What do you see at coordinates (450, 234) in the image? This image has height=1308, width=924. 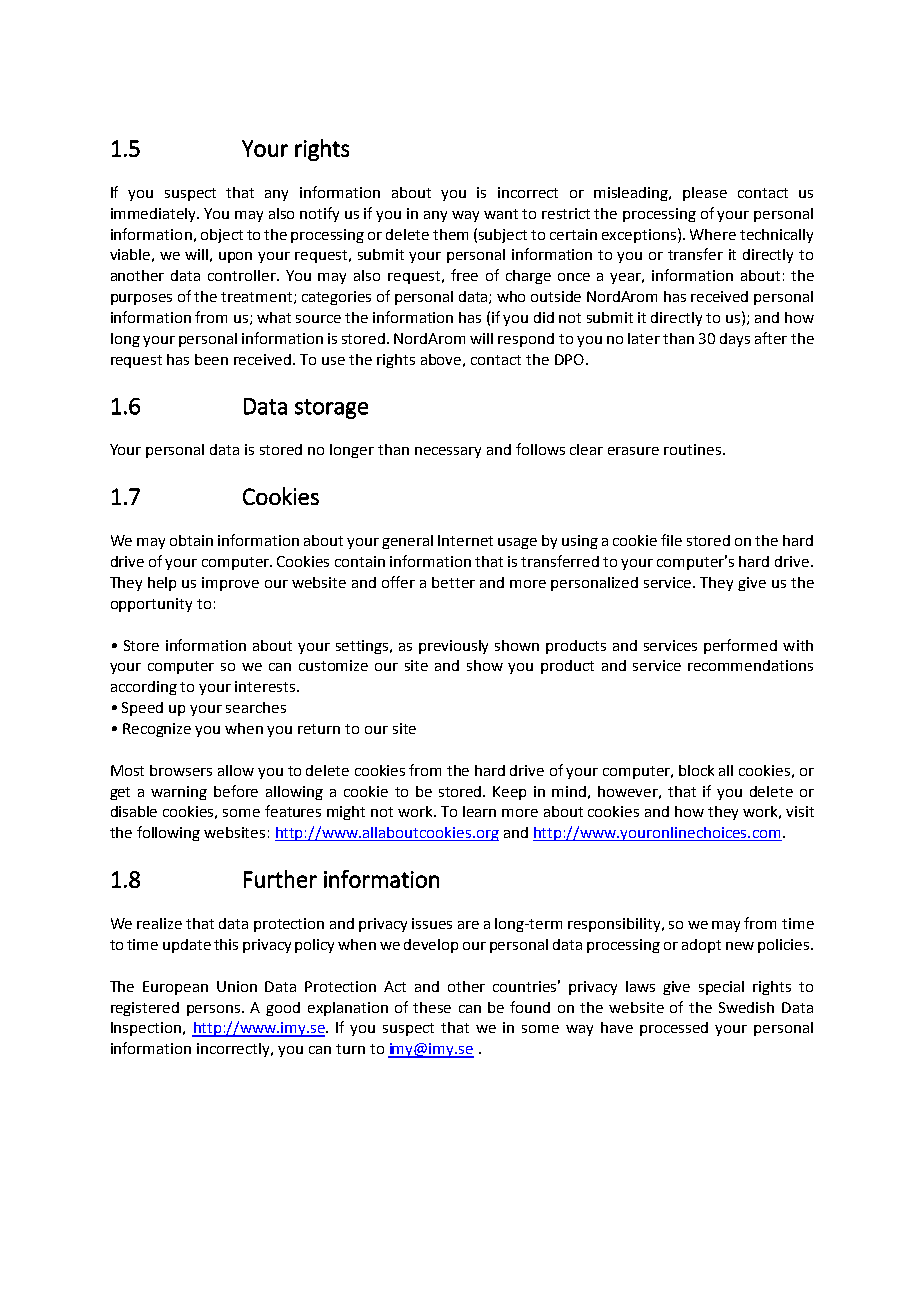 I see `them` at bounding box center [450, 234].
